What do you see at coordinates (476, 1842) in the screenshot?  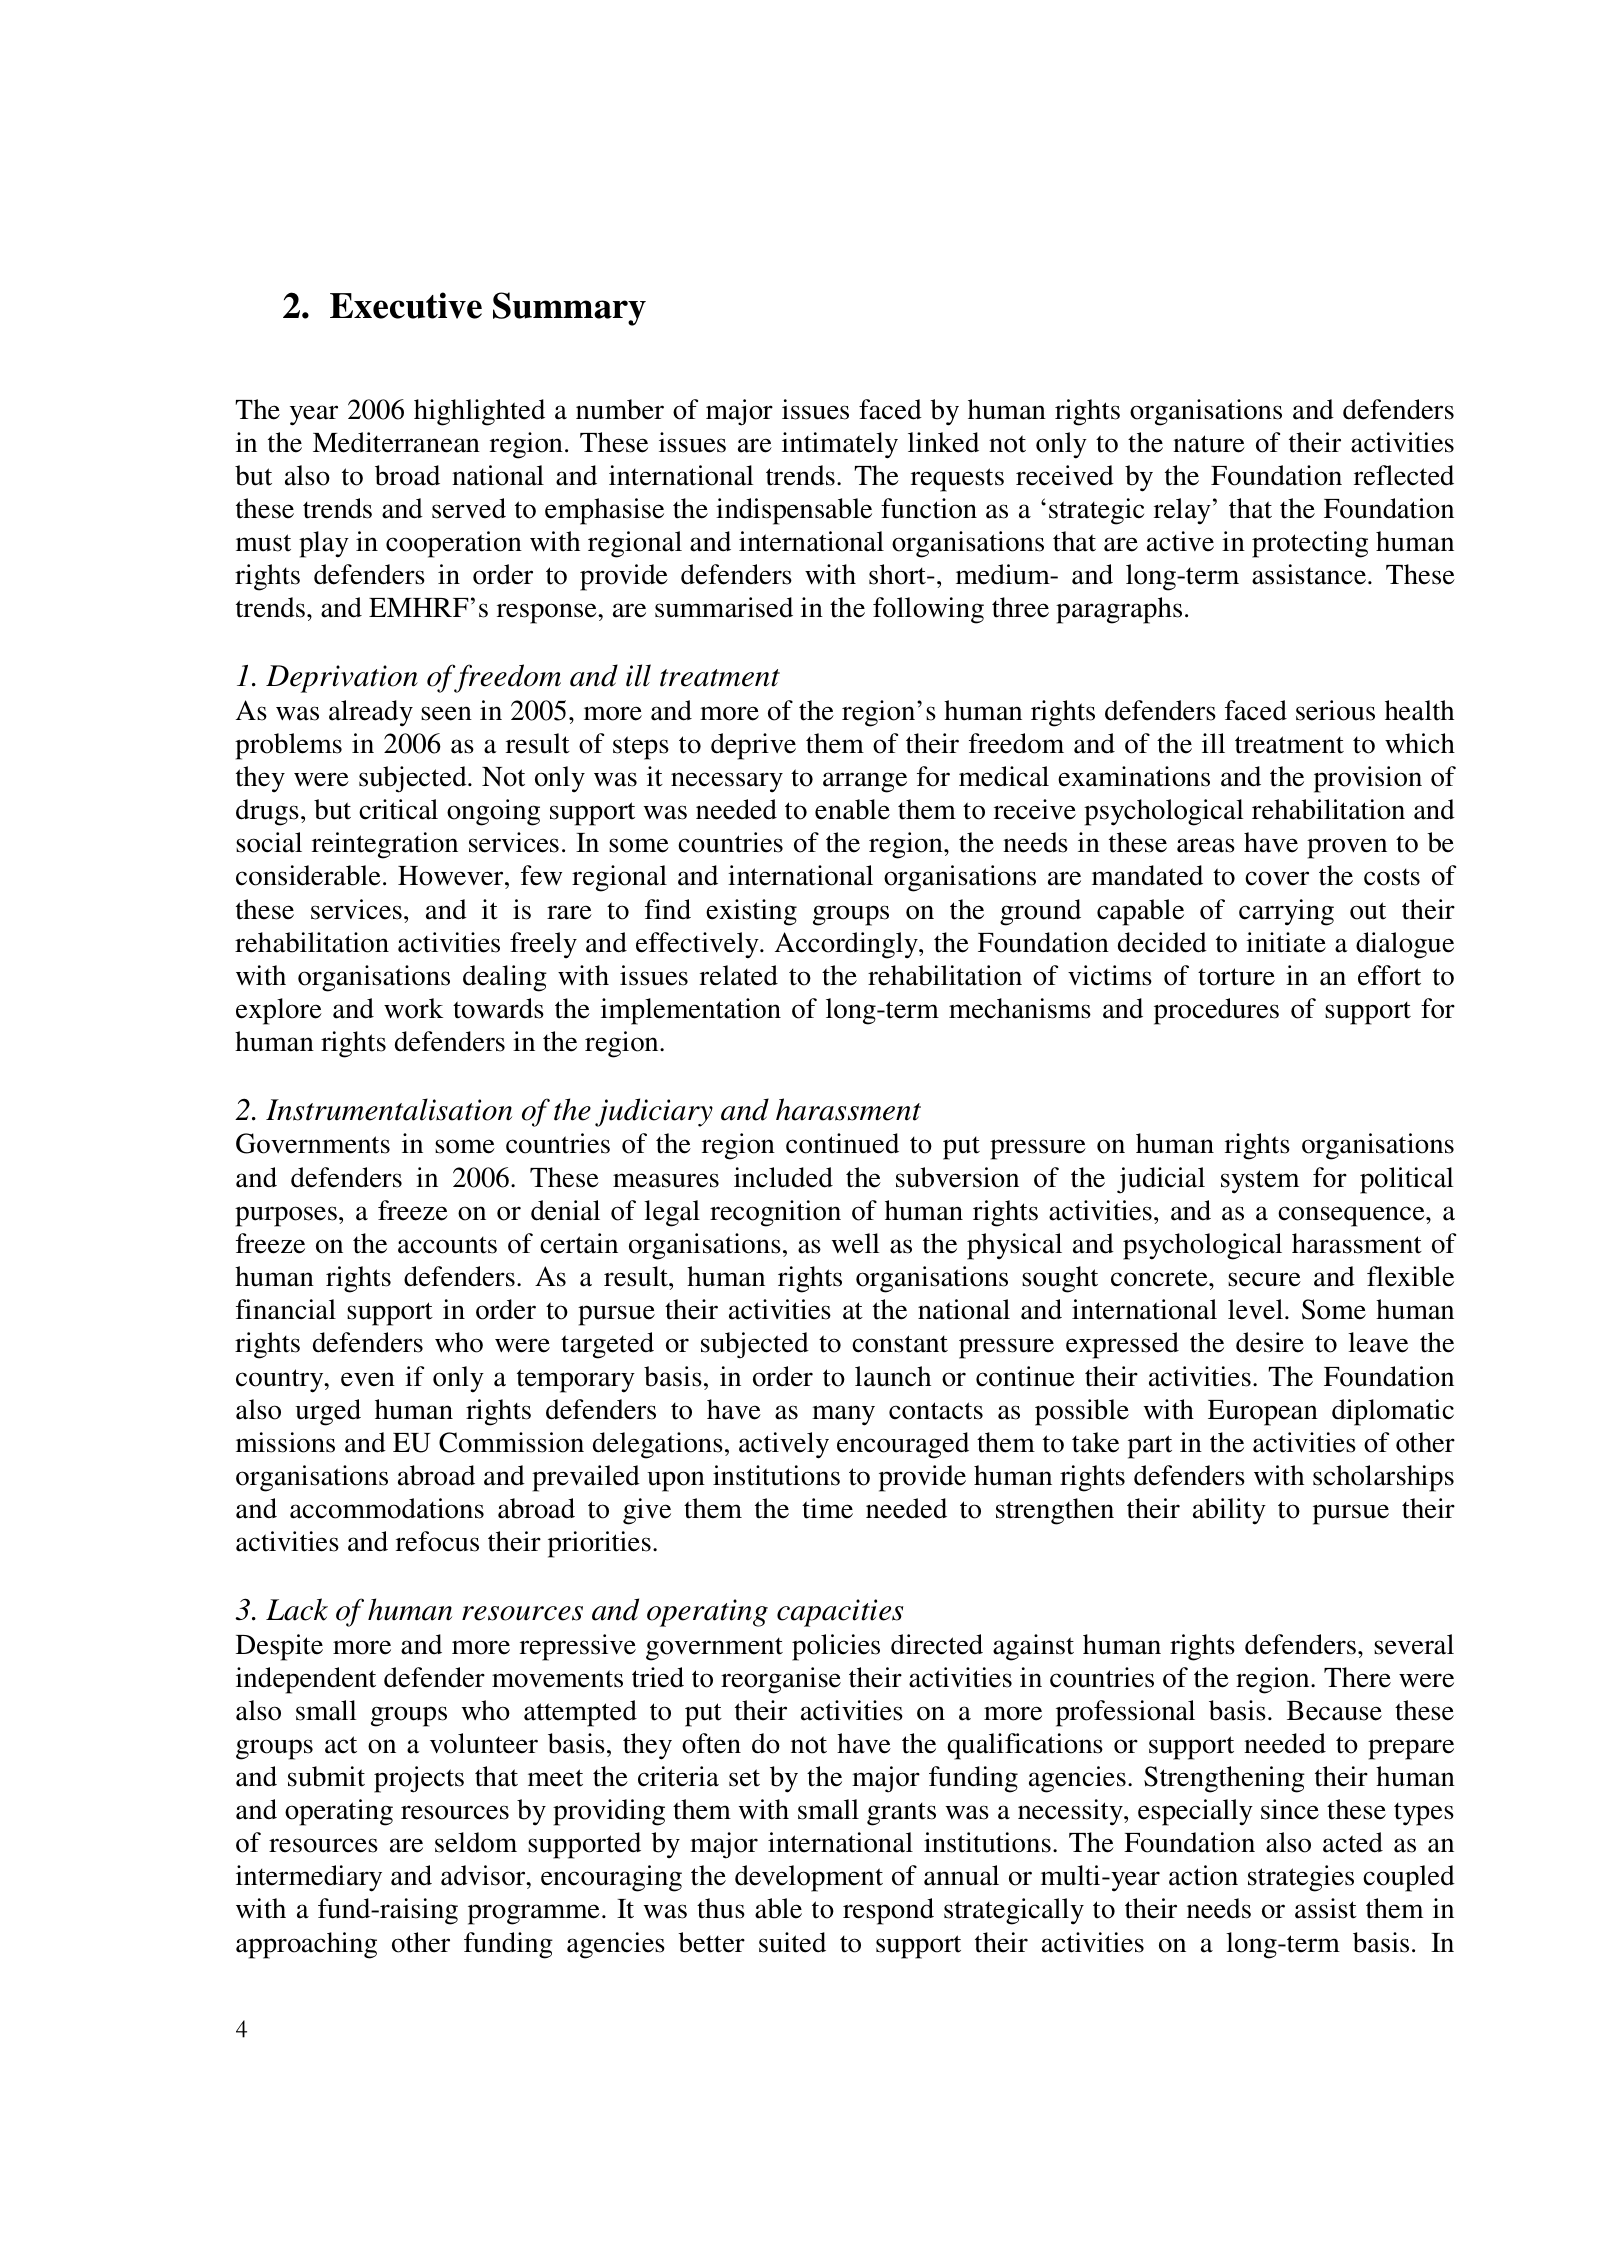 I see `seldom` at bounding box center [476, 1842].
